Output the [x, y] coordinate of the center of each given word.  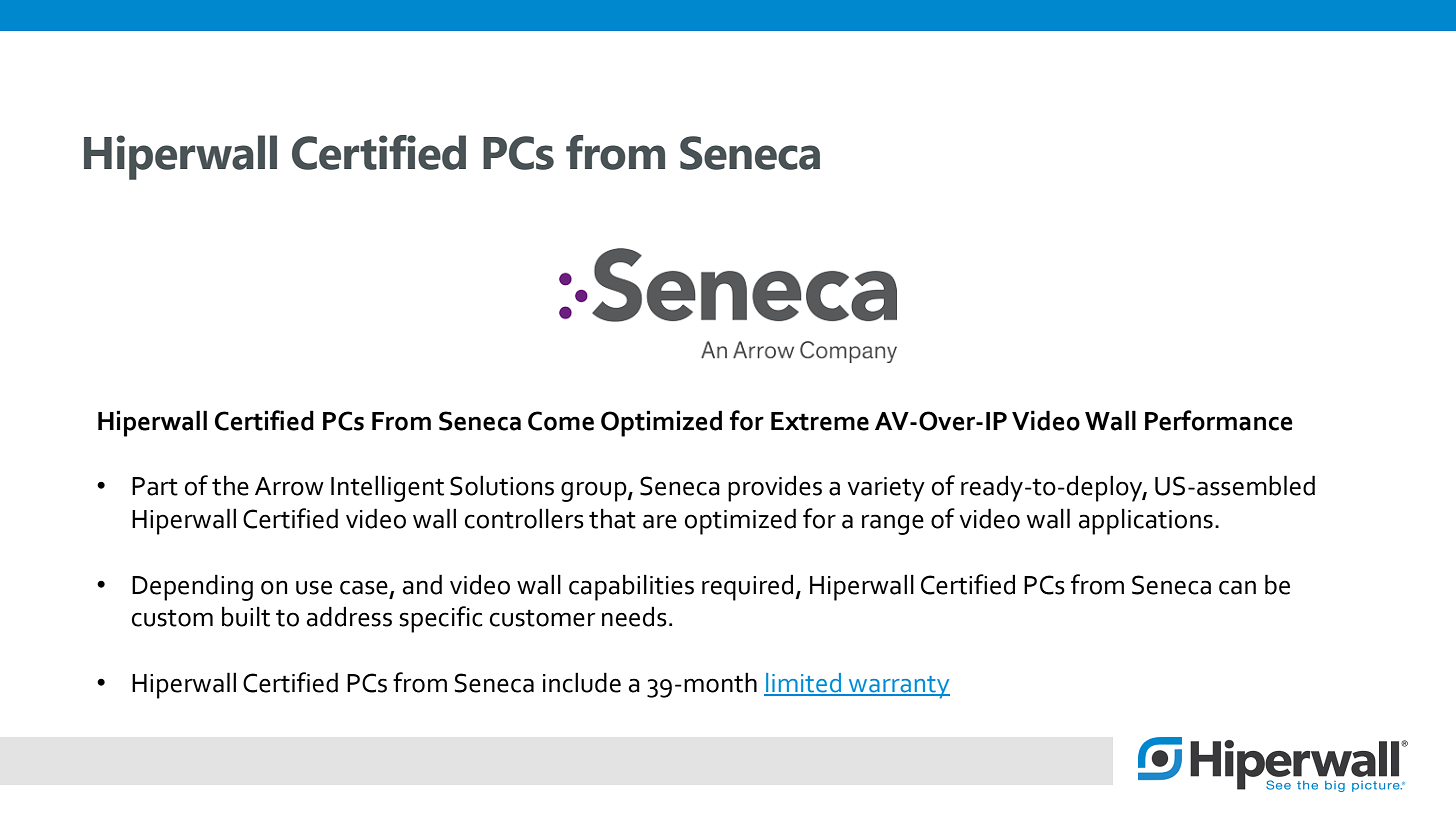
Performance [1218, 420]
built [246, 616]
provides [775, 488]
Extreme [820, 421]
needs [634, 616]
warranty [898, 687]
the [230, 485]
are [660, 521]
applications [1146, 521]
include [582, 682]
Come [561, 421]
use [314, 587]
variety [886, 489]
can [1237, 587]
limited [804, 684]
